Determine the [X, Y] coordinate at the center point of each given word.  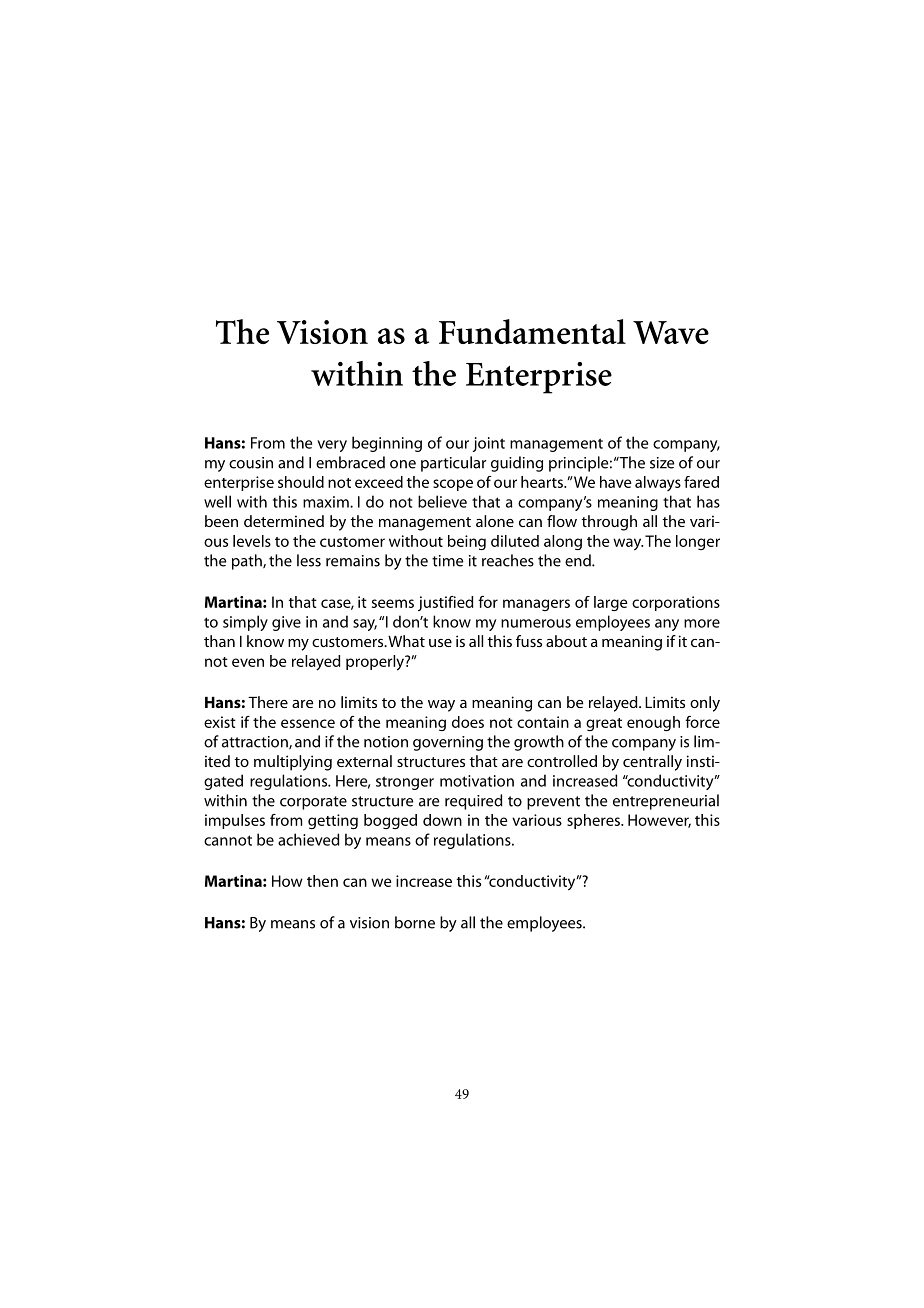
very [332, 446]
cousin [251, 463]
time [447, 561]
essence [308, 723]
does [468, 722]
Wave [671, 332]
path [248, 562]
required [474, 802]
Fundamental [532, 331]
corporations [676, 603]
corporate [313, 803]
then [322, 881]
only [705, 704]
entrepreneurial [666, 802]
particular [453, 464]
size [662, 463]
